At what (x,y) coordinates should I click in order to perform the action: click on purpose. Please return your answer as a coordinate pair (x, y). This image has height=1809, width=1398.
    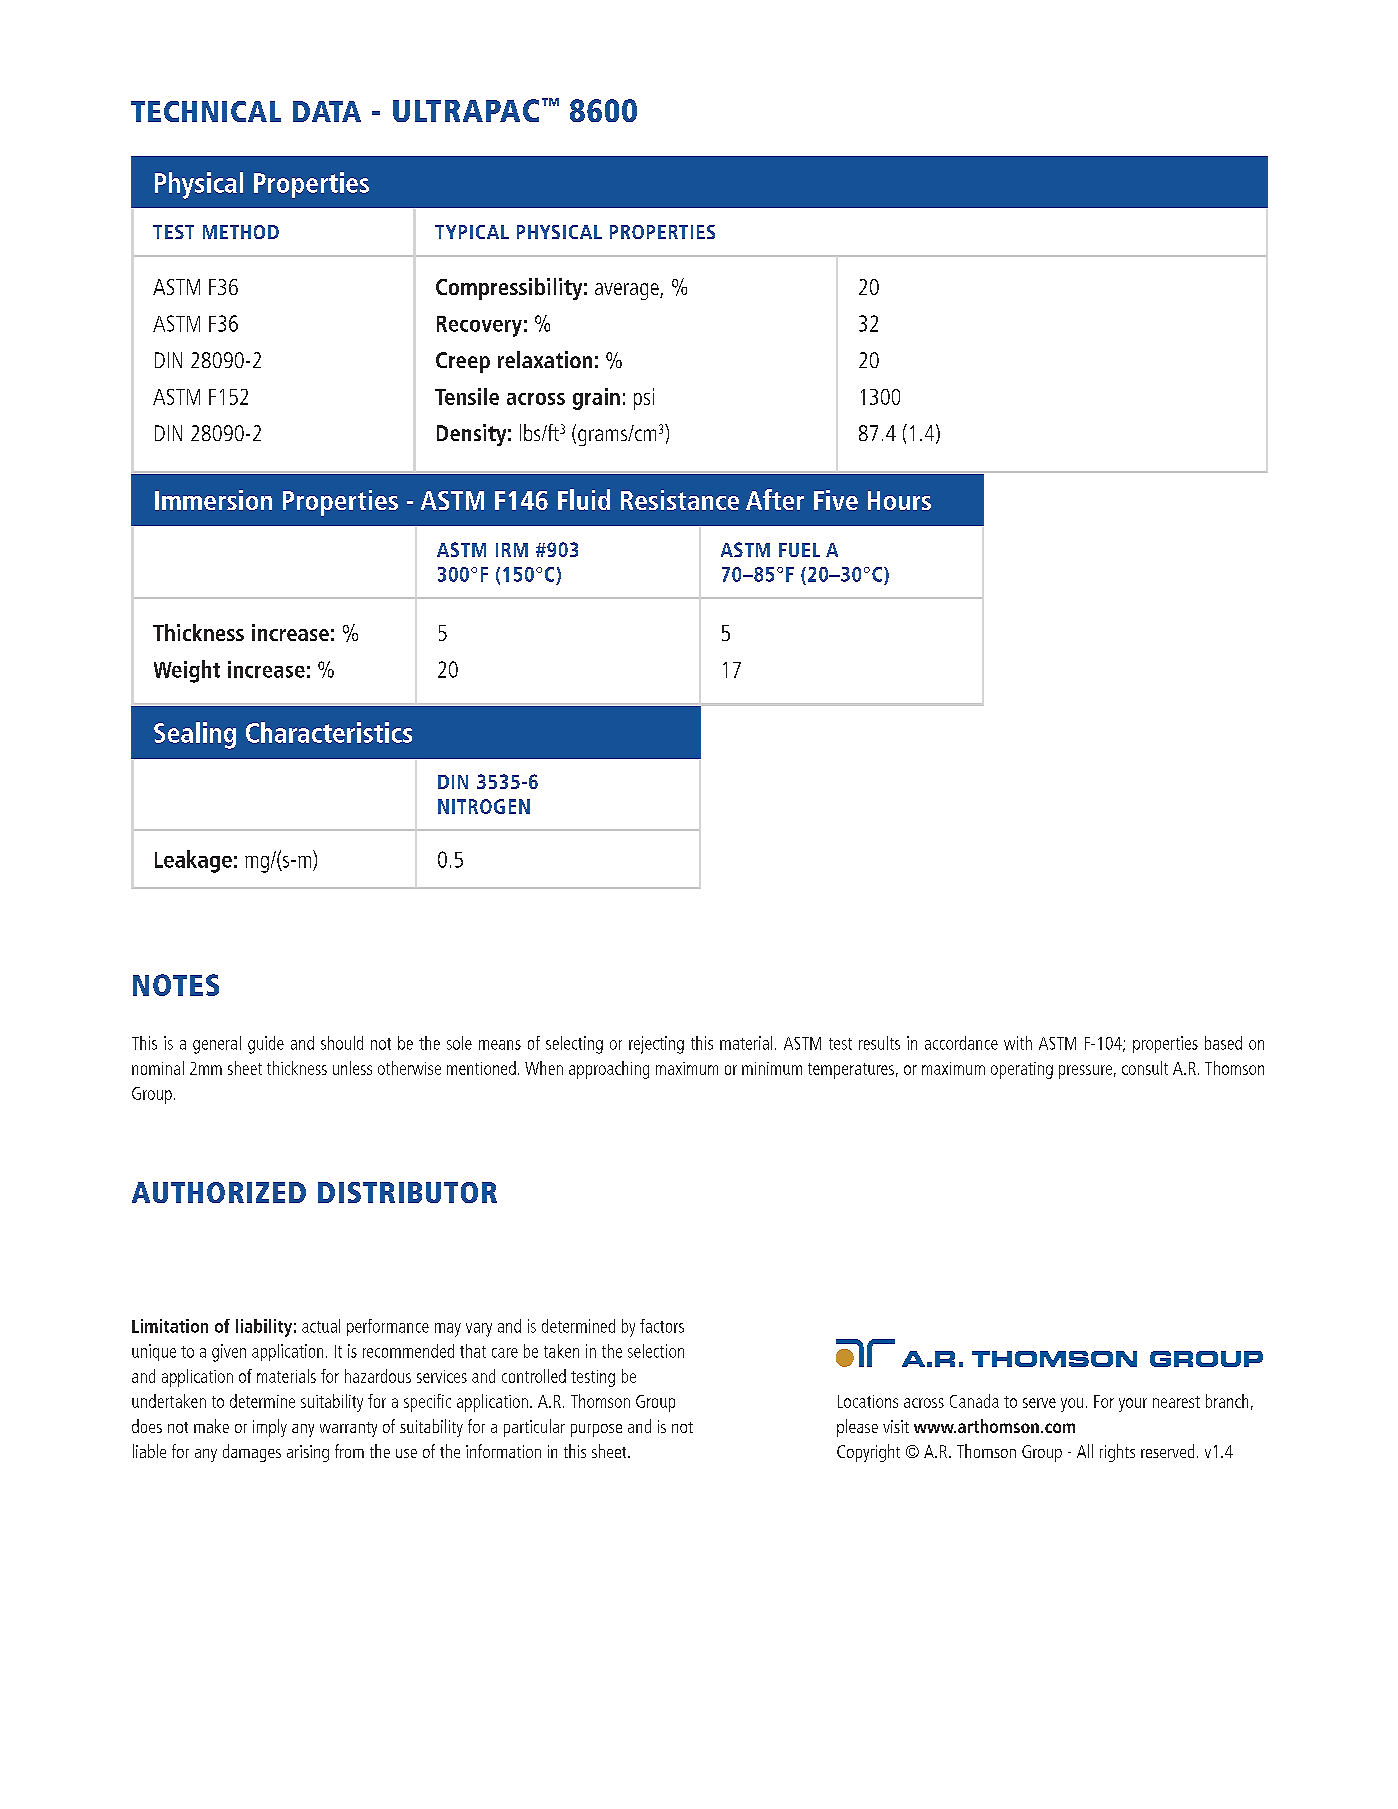
    Looking at the image, I should click on (596, 1430).
